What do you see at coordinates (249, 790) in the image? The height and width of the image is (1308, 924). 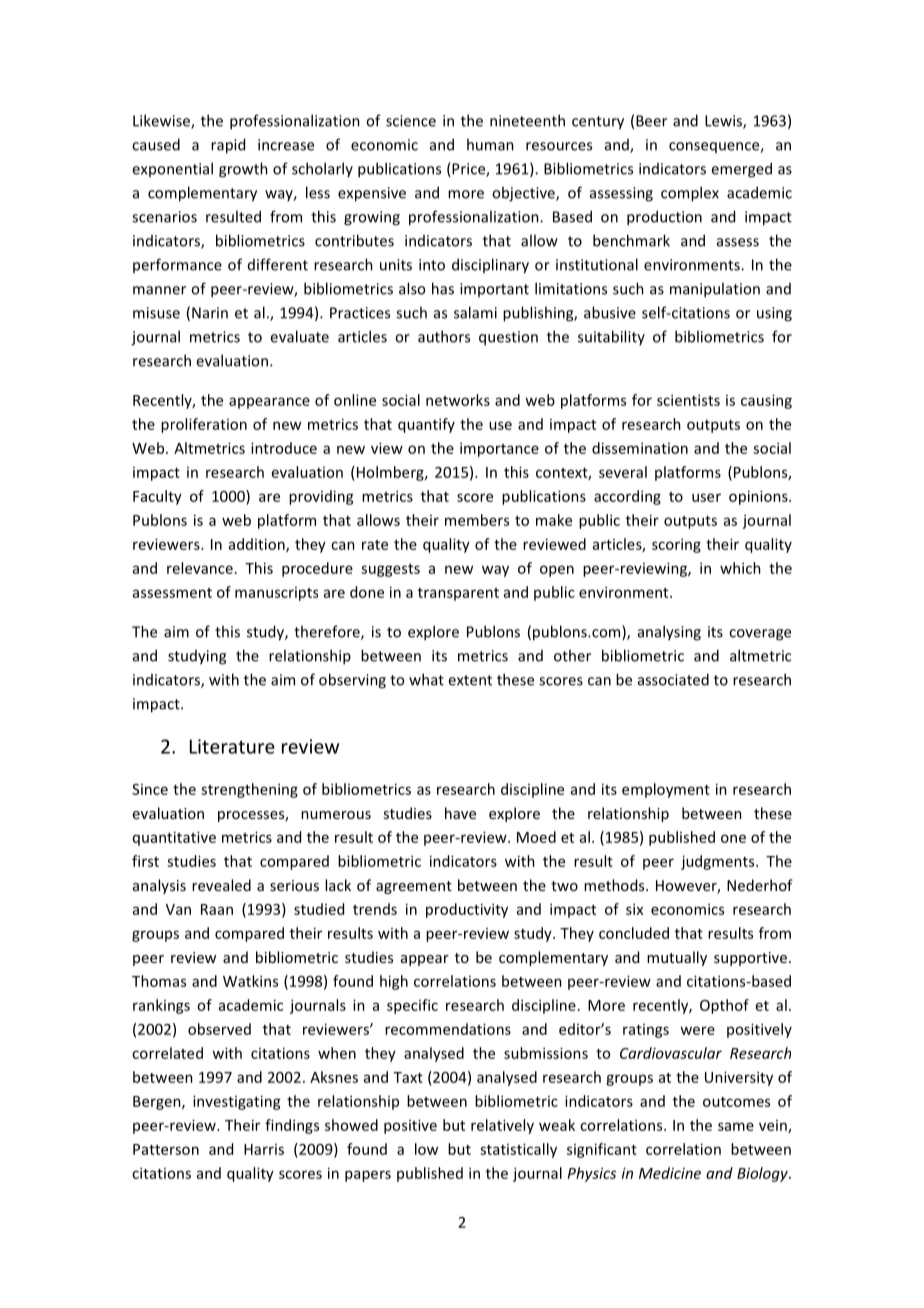 I see `strengthening` at bounding box center [249, 790].
